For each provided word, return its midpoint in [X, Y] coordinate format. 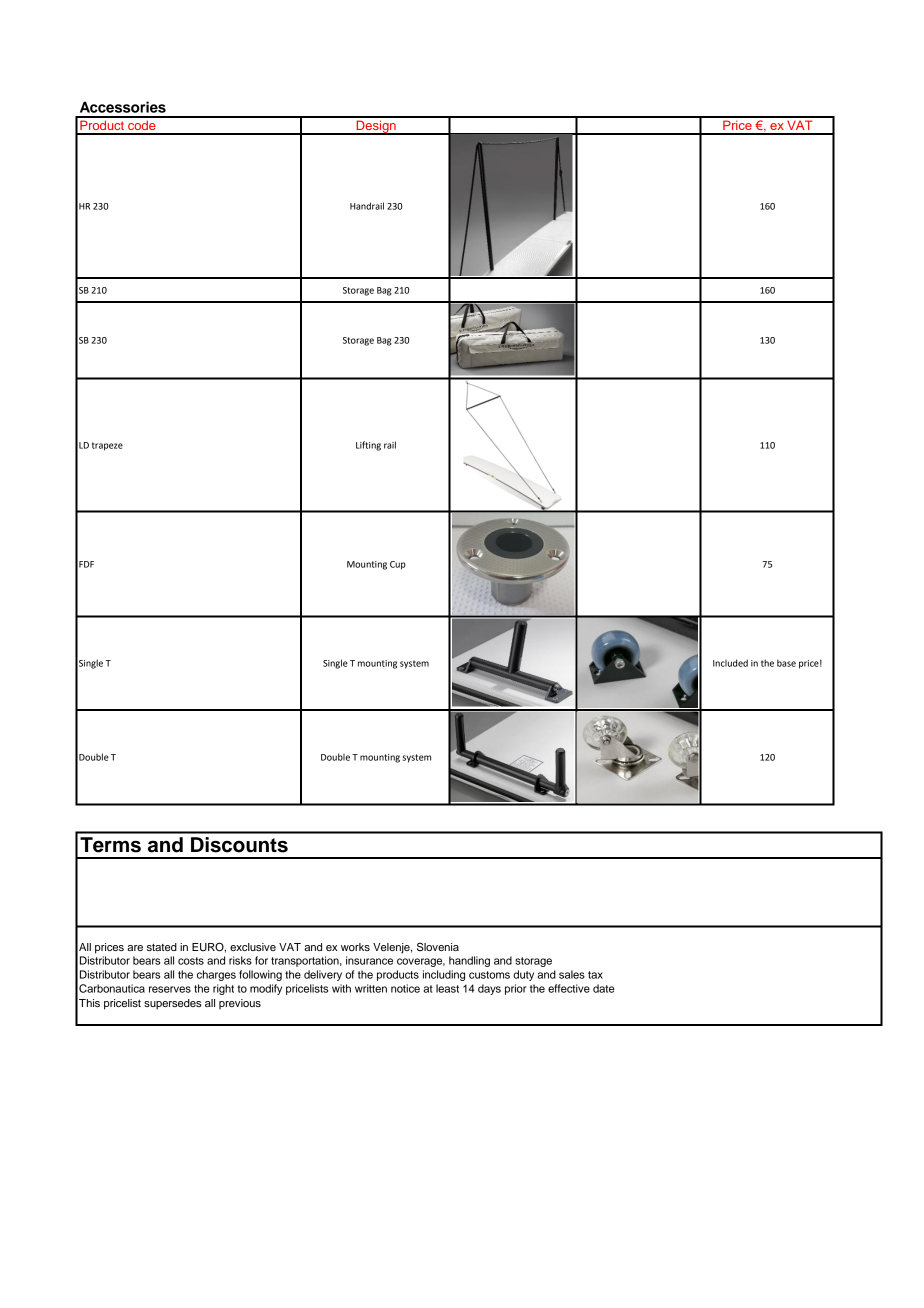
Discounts [239, 845]
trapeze [107, 446]
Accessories [123, 107]
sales [572, 974]
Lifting [368, 446]
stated [162, 947]
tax [595, 975]
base [786, 663]
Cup [398, 565]
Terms [110, 845]
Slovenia [438, 947]
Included [730, 663]
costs [191, 961]
